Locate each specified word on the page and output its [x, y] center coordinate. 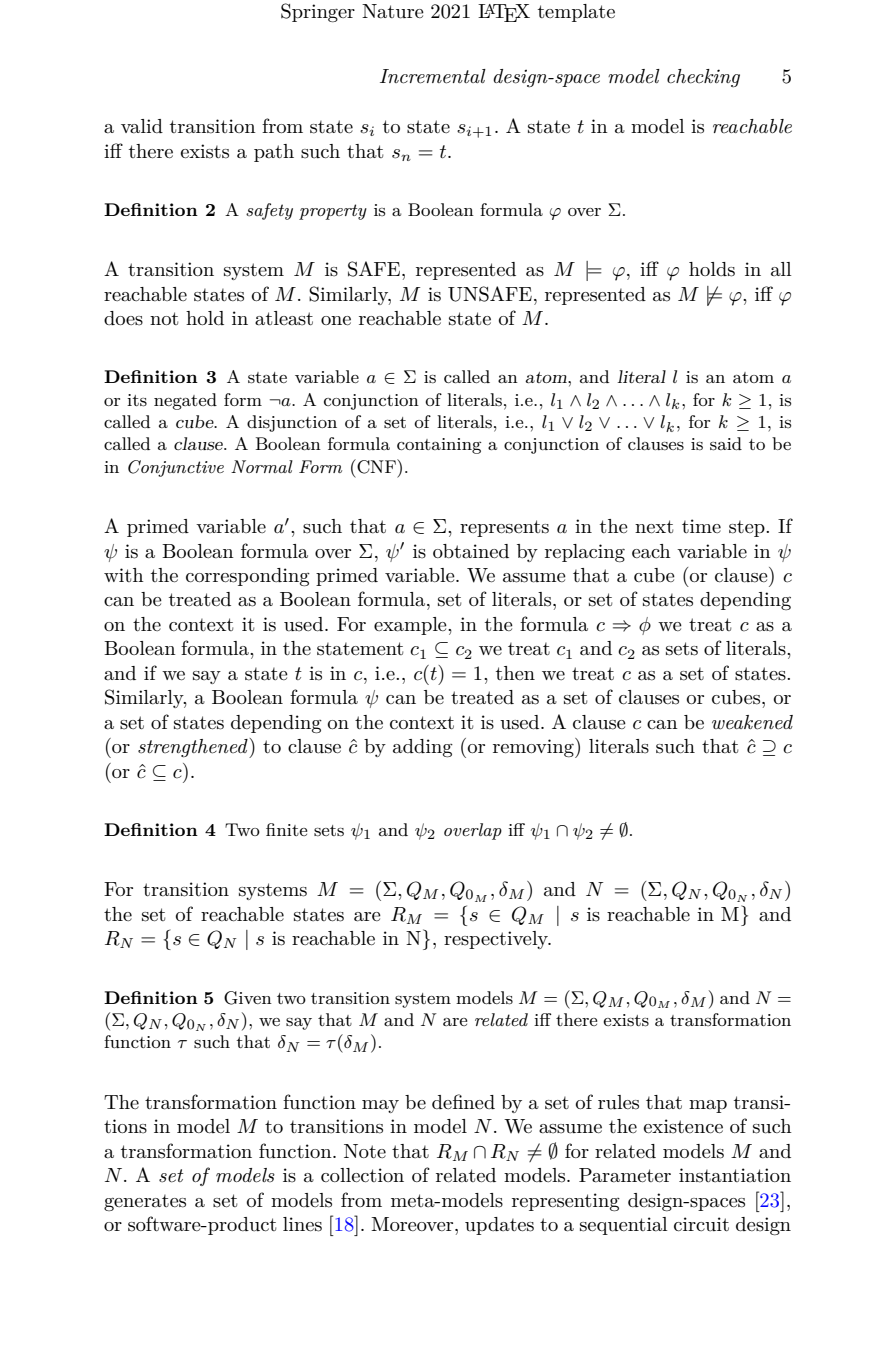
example [411, 626]
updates [499, 1226]
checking [703, 78]
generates [145, 1203]
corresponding [248, 577]
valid [142, 126]
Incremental [433, 76]
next [654, 526]
